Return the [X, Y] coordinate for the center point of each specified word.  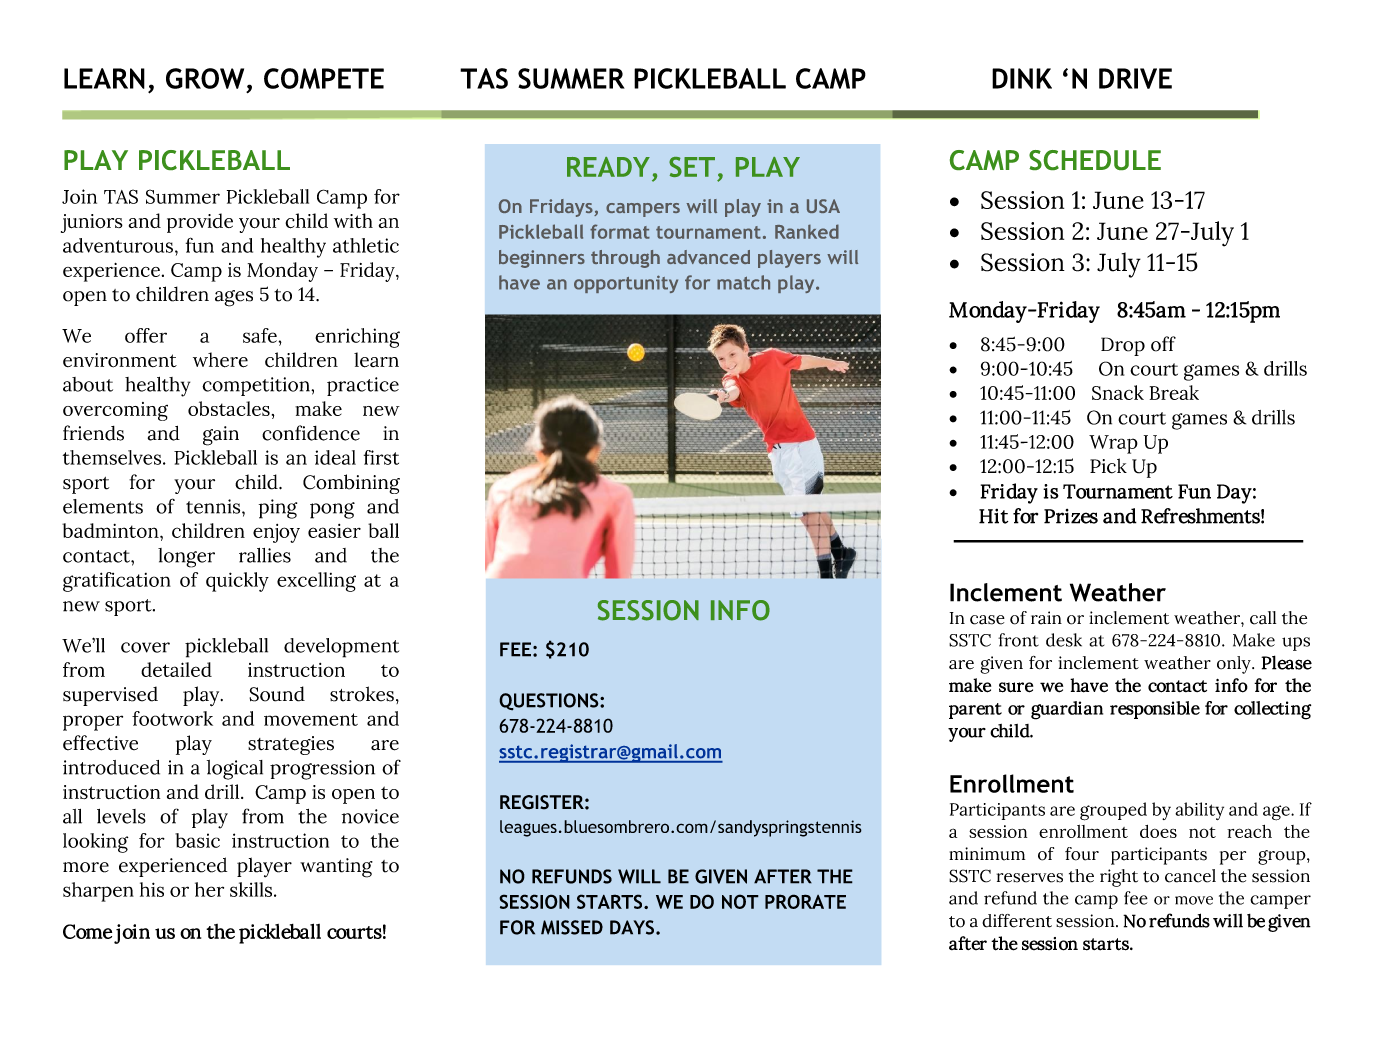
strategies [291, 745]
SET [692, 167]
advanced [708, 257]
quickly [237, 582]
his [152, 889]
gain [221, 436]
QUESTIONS [550, 702]
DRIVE [1135, 78]
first [381, 457]
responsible [1155, 710]
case [987, 620]
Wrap [1113, 444]
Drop [1123, 346]
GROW [205, 78]
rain [1046, 618]
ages [234, 298]
